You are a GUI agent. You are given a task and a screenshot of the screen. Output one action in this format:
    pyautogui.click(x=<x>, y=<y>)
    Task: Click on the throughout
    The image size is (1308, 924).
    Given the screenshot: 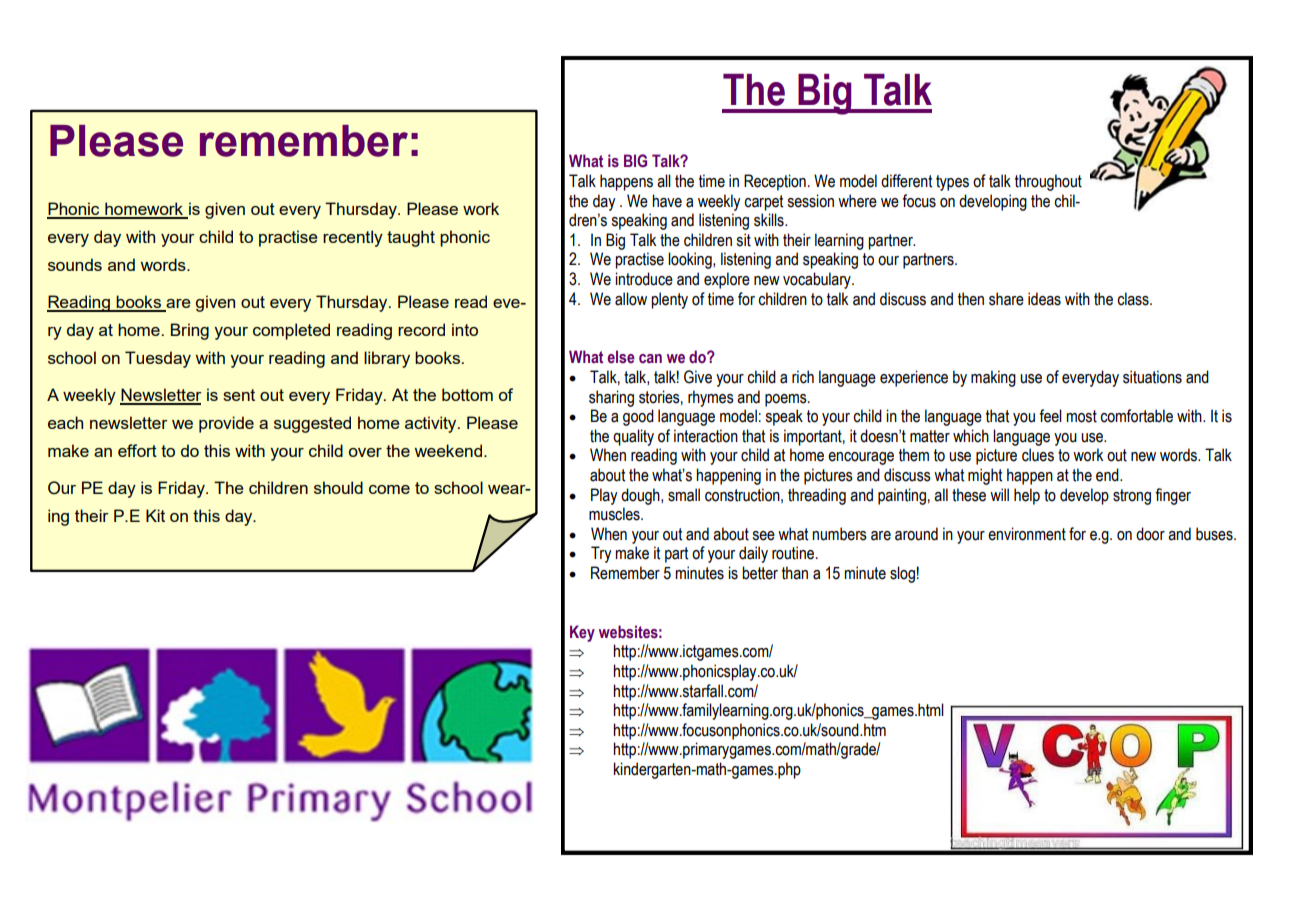 What is the action you would take?
    pyautogui.click(x=1048, y=182)
